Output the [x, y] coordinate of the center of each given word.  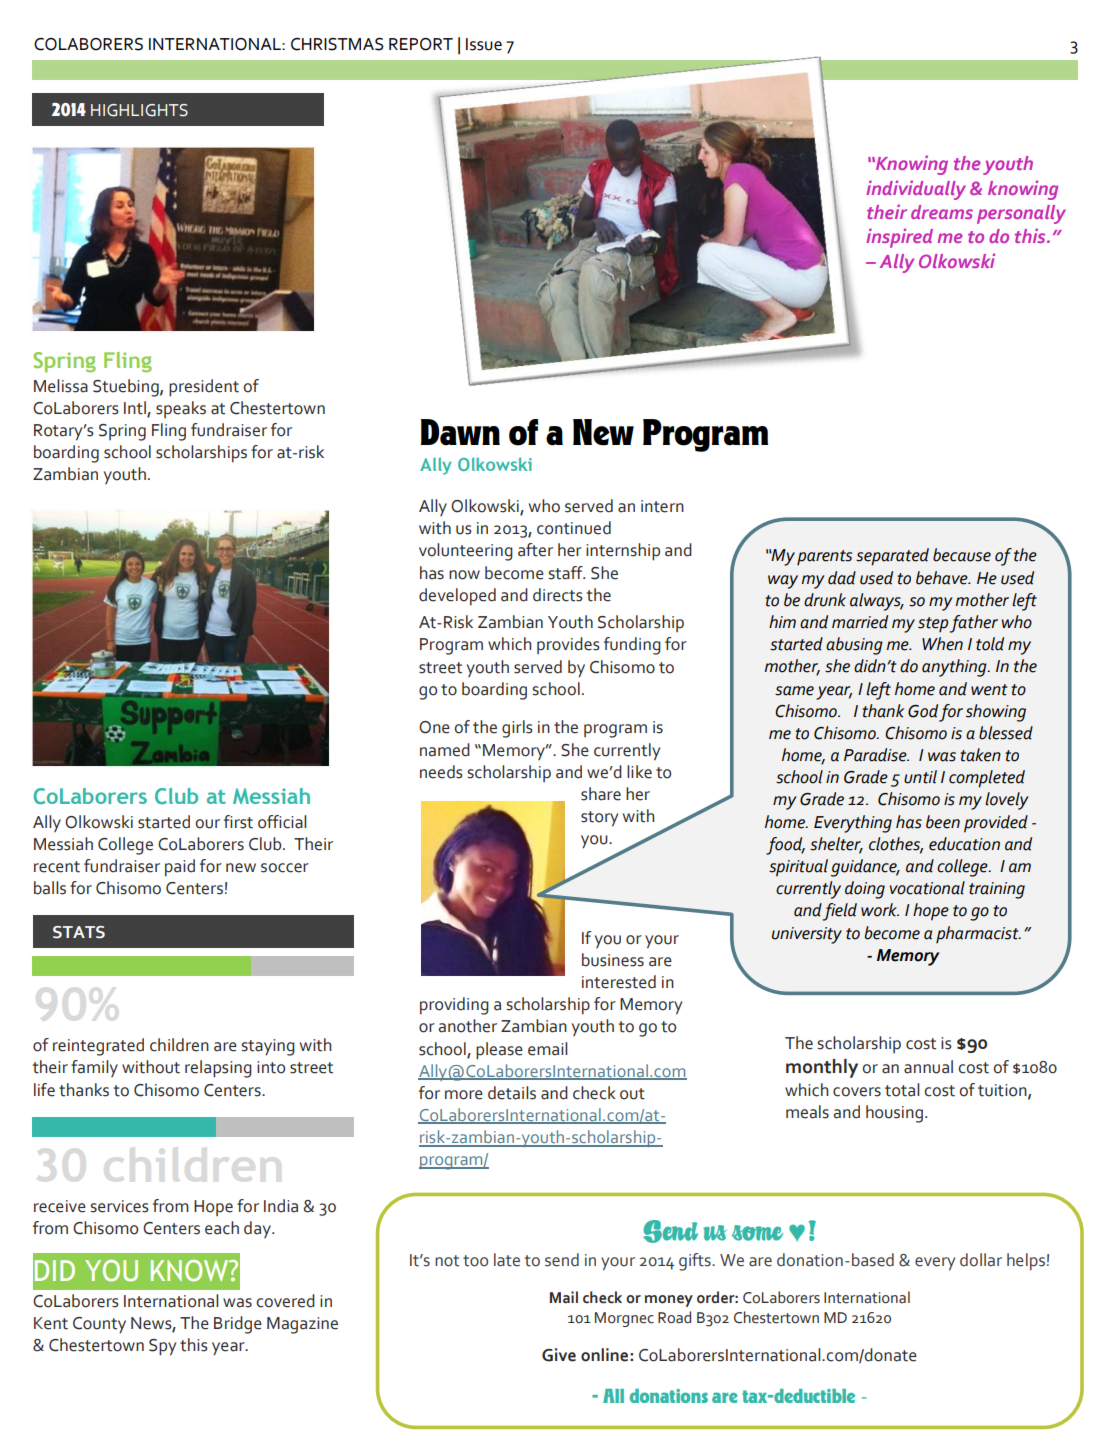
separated [892, 557]
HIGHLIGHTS [139, 110]
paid [180, 868]
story [599, 819]
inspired [899, 238]
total [902, 1090]
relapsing [218, 1069]
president [204, 388]
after [535, 550]
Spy [162, 1347]
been [943, 822]
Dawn [460, 432]
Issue [484, 44]
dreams [942, 212]
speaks [181, 409]
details [512, 1093]
